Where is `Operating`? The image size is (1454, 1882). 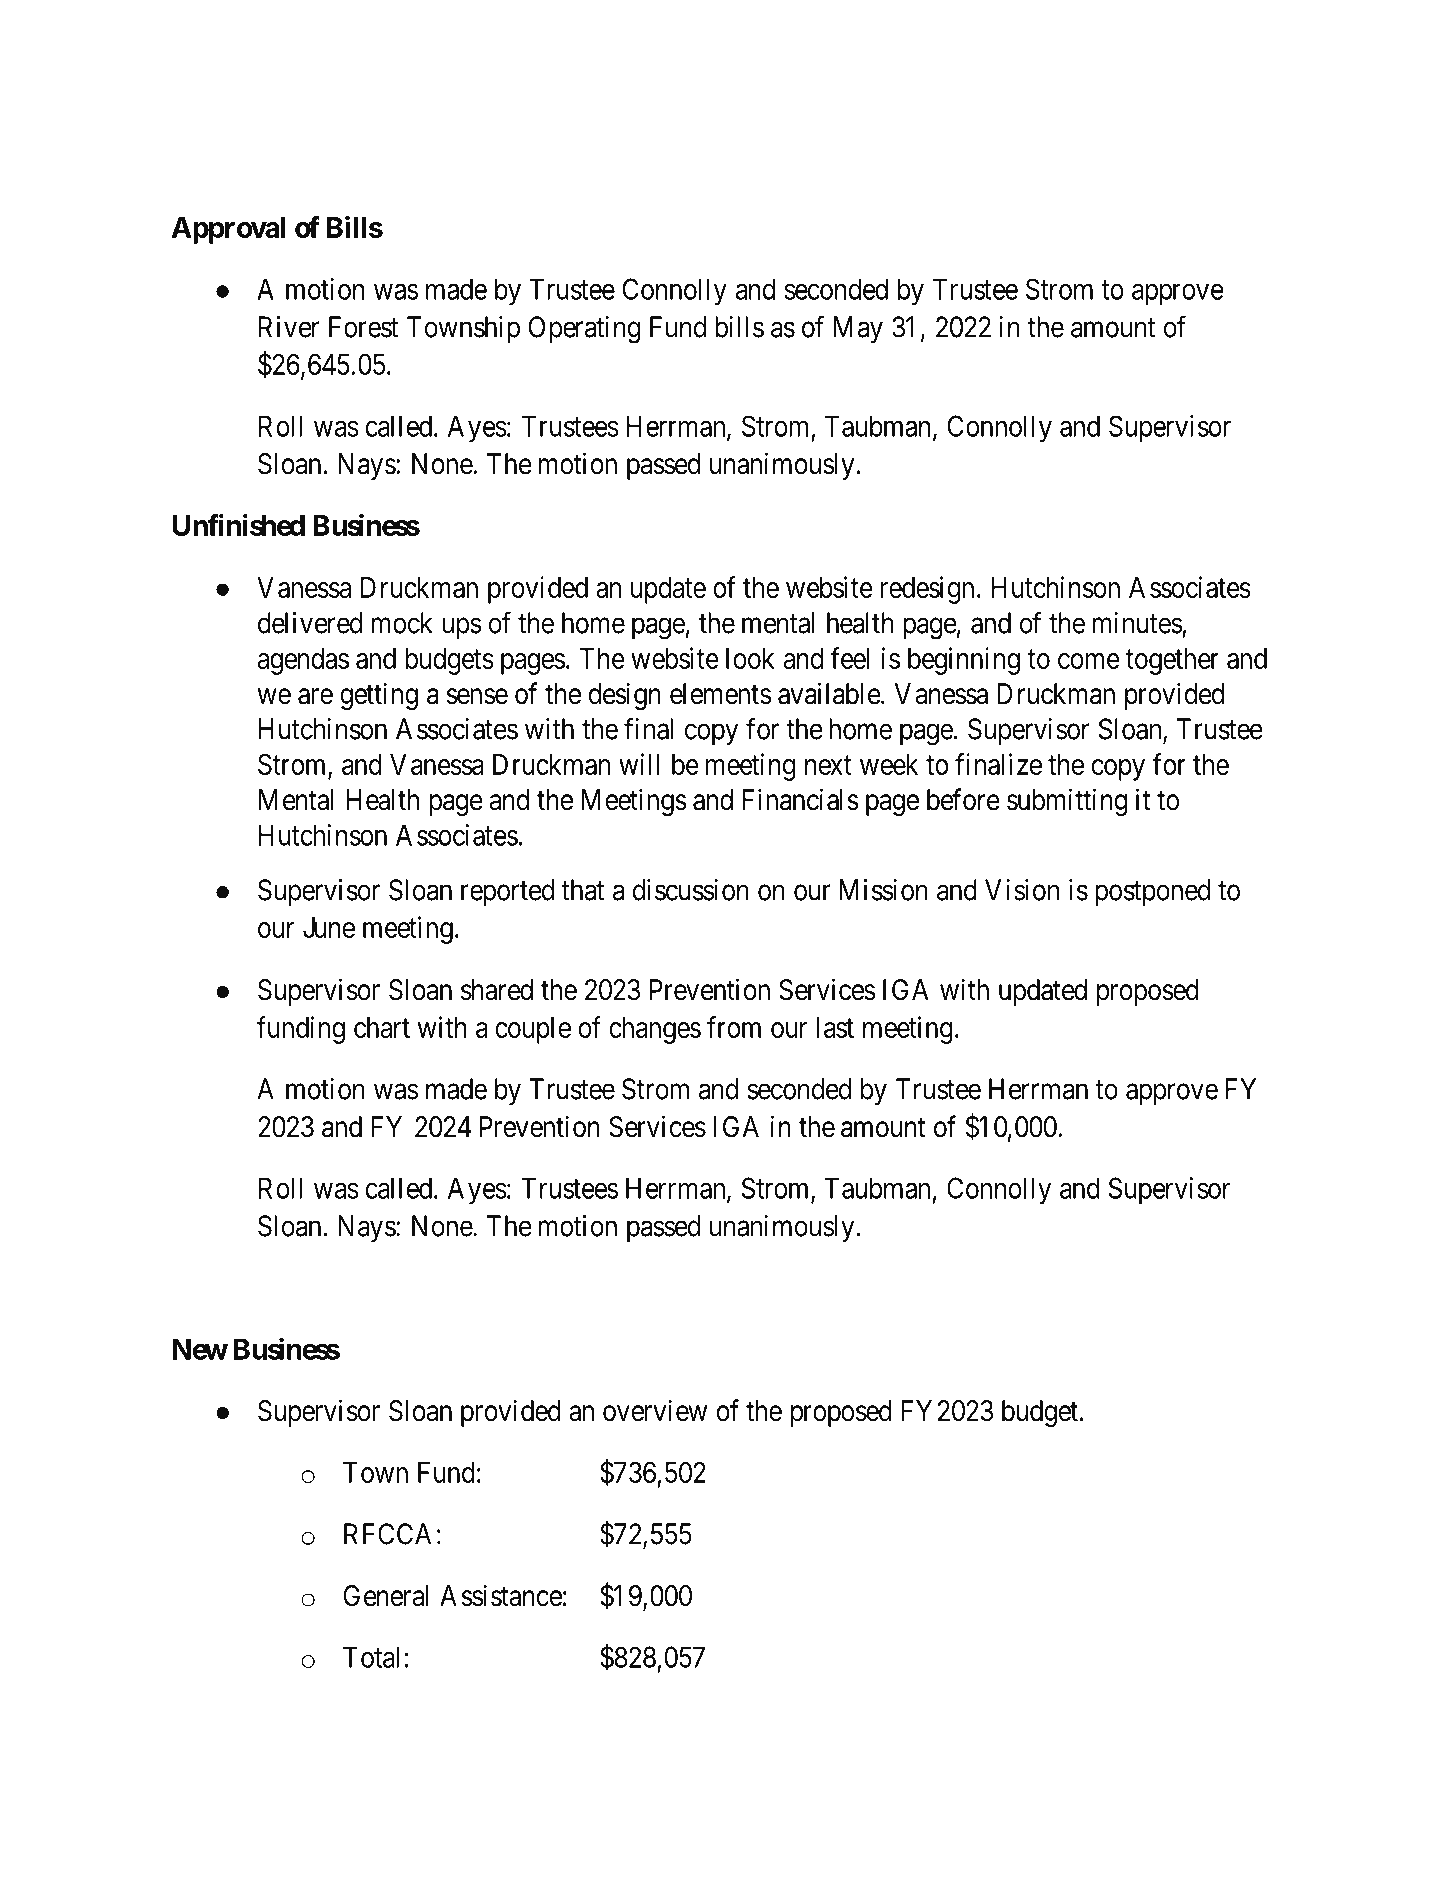
Operating is located at coordinates (584, 330).
